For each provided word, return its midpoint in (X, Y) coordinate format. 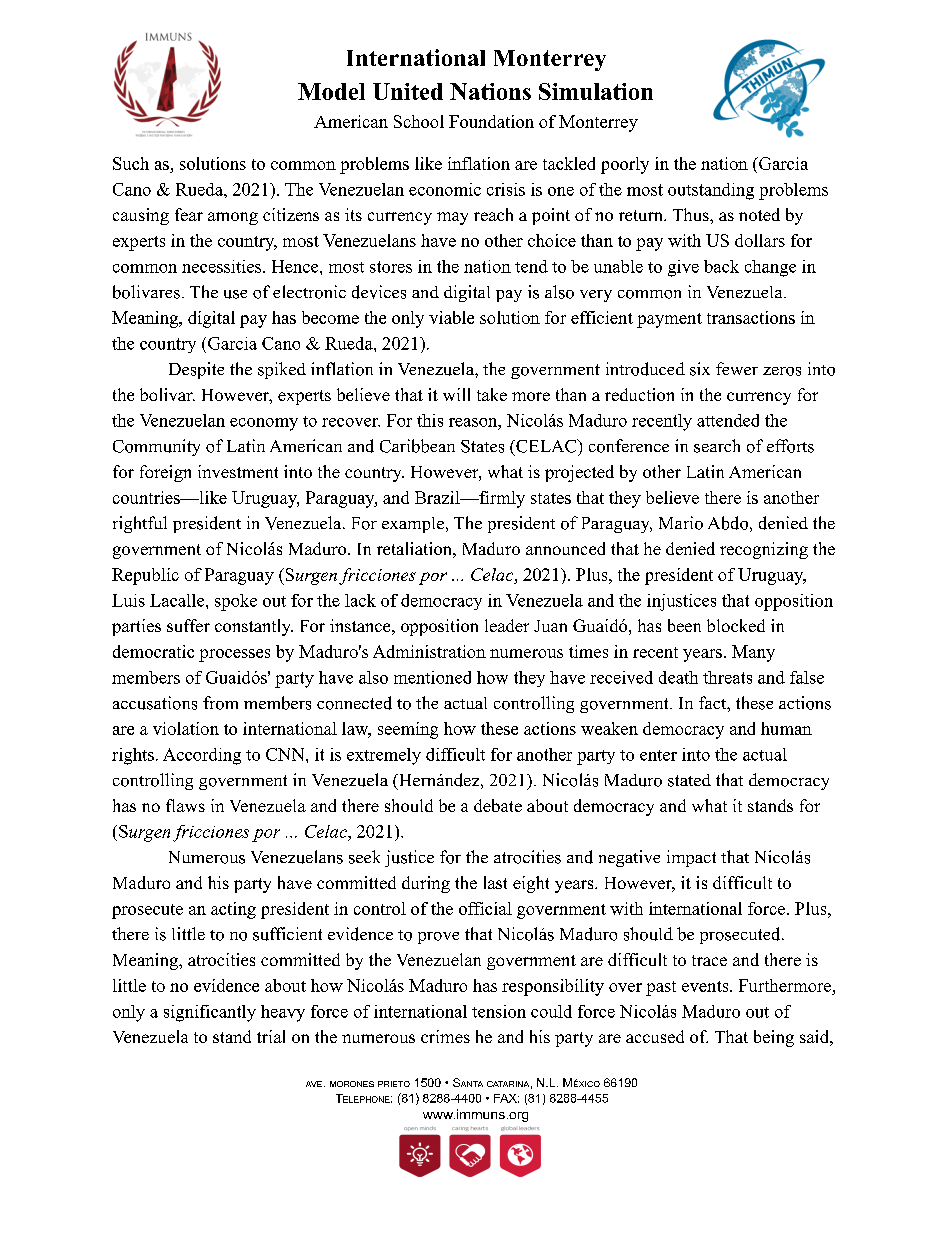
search (717, 446)
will (456, 394)
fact (713, 702)
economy (264, 424)
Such (131, 163)
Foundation (491, 121)
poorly (625, 165)
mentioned (432, 677)
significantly (210, 1013)
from (220, 703)
